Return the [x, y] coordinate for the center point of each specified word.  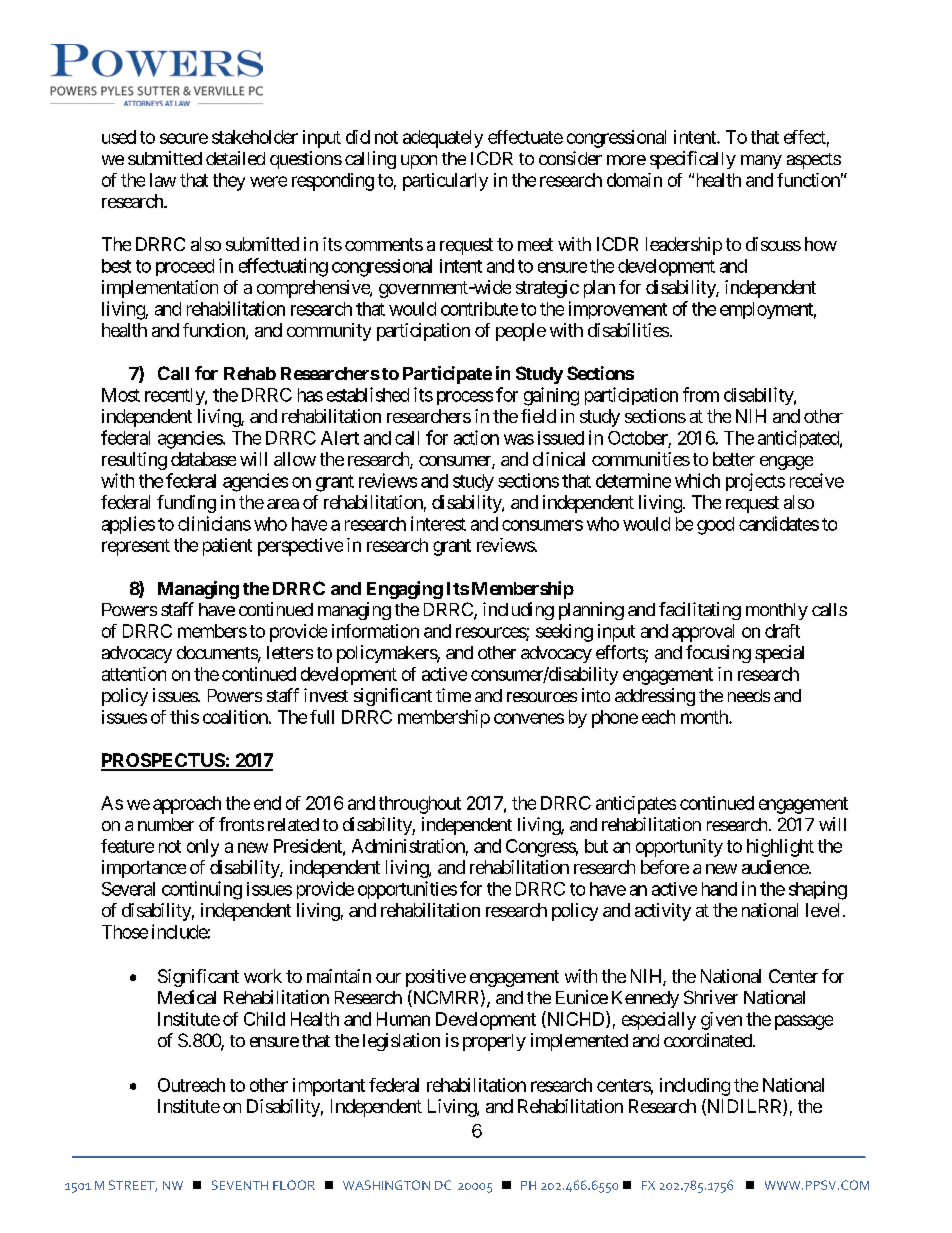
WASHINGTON [386, 1185]
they [229, 182]
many [761, 162]
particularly [445, 182]
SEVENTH [240, 1185]
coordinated [709, 1040]
